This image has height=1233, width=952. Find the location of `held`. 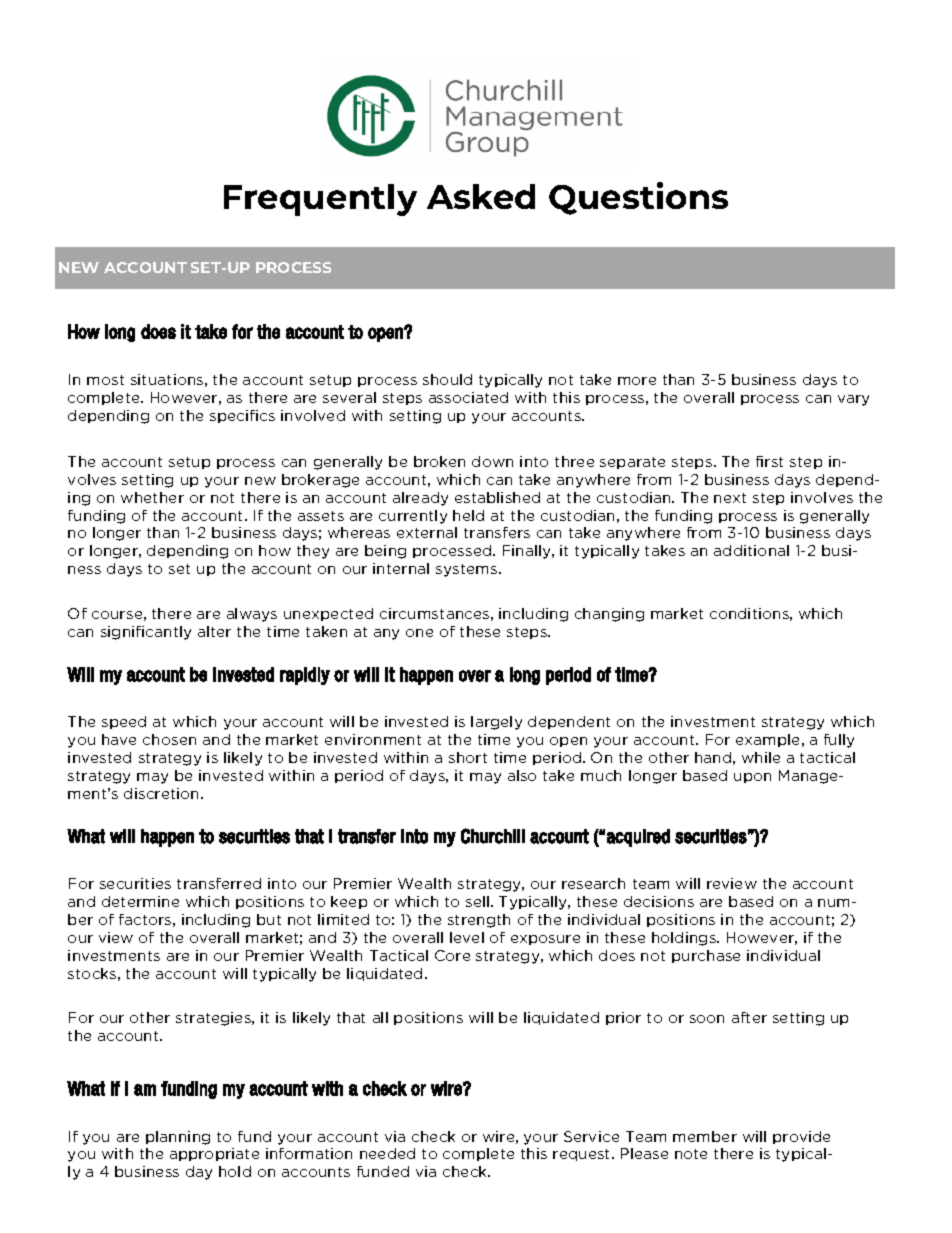

held is located at coordinates (468, 515).
